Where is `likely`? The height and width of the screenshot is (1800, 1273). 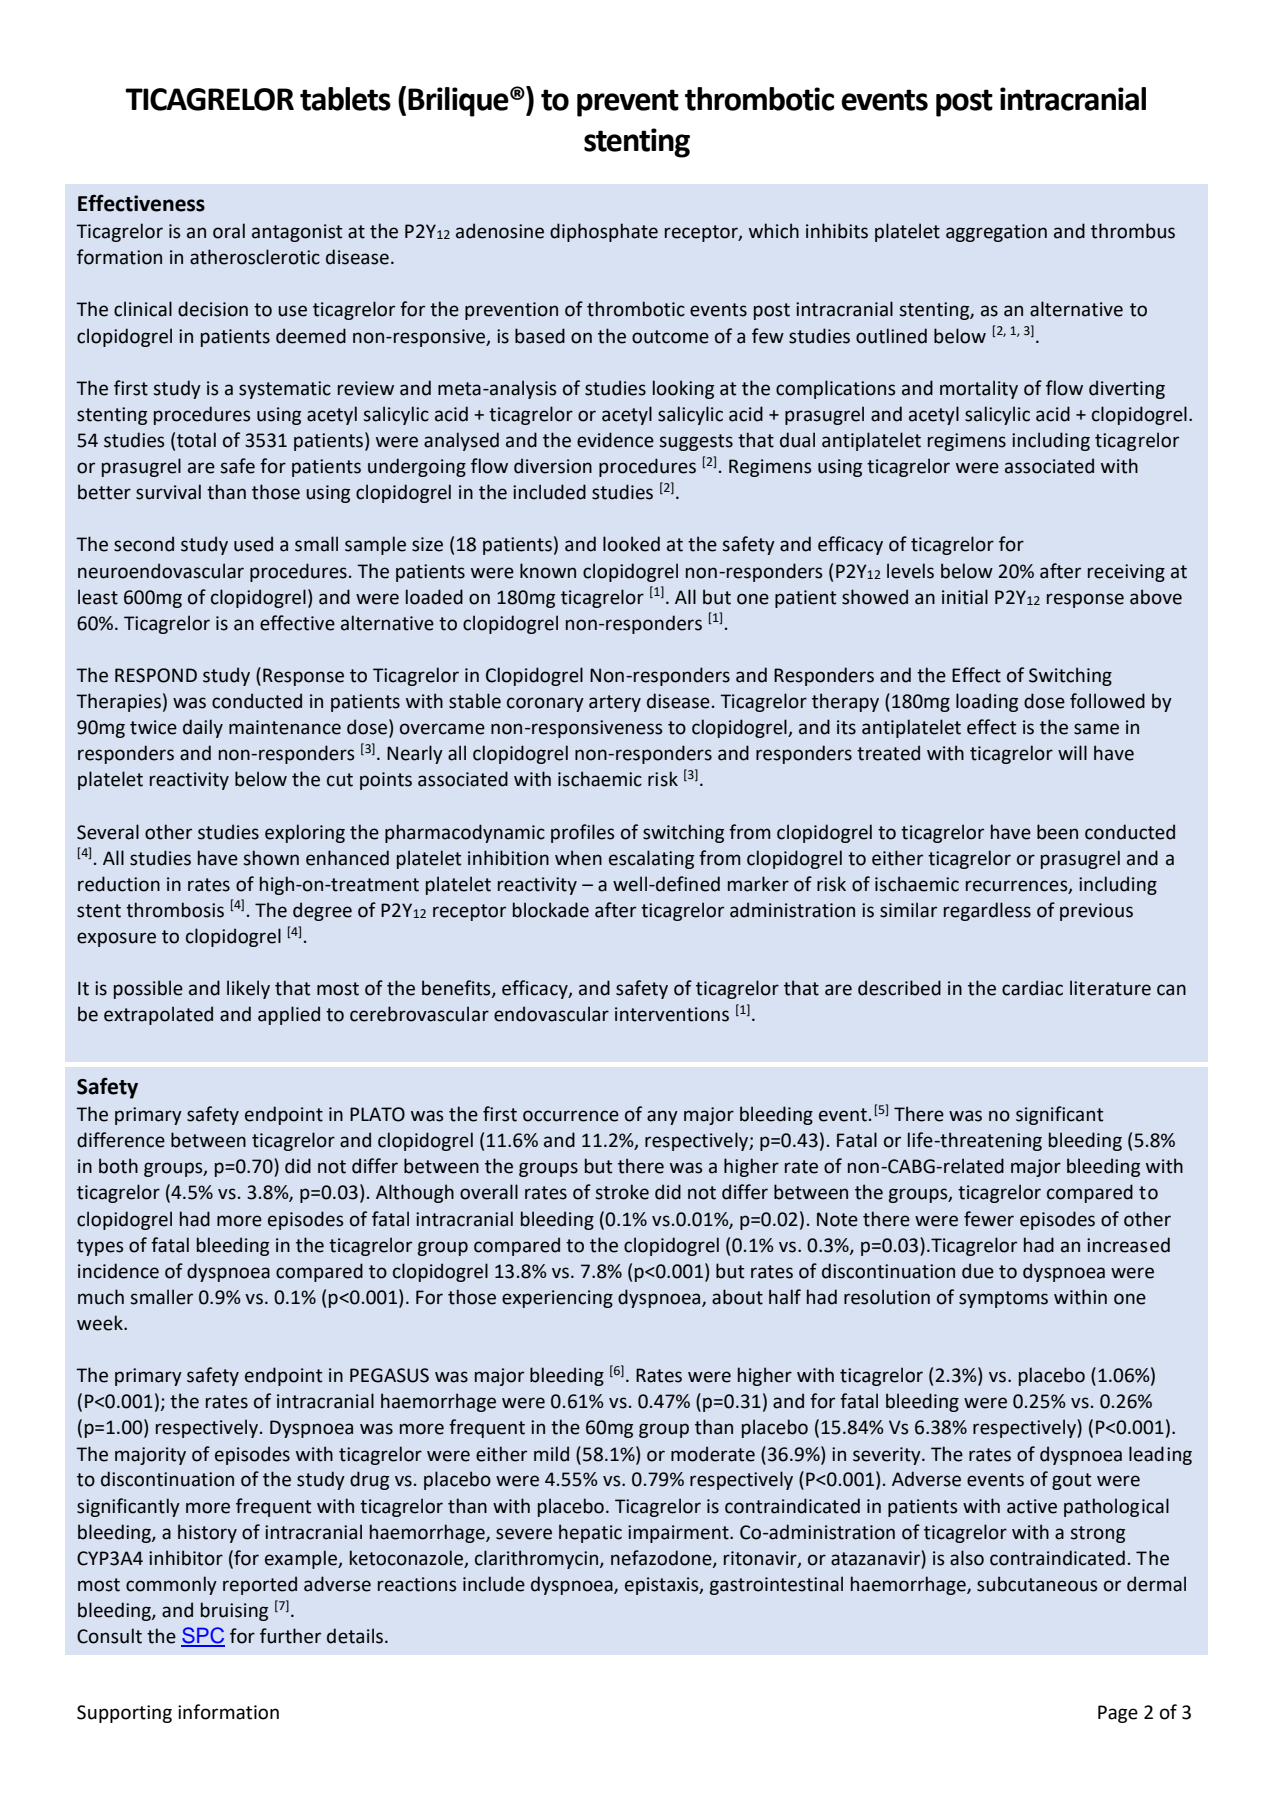
likely is located at coordinates (248, 989).
